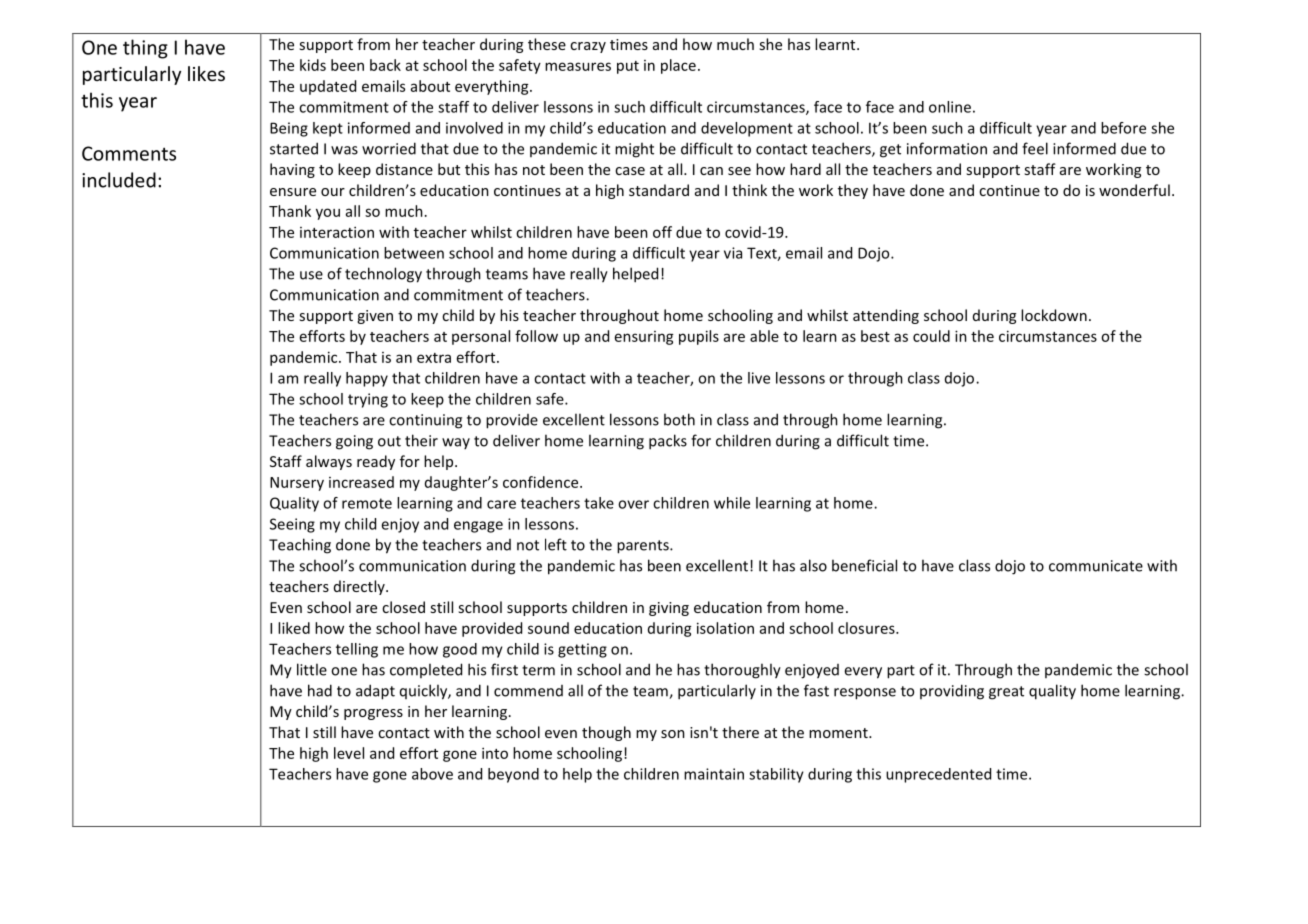  I want to click on could, so click(931, 336).
